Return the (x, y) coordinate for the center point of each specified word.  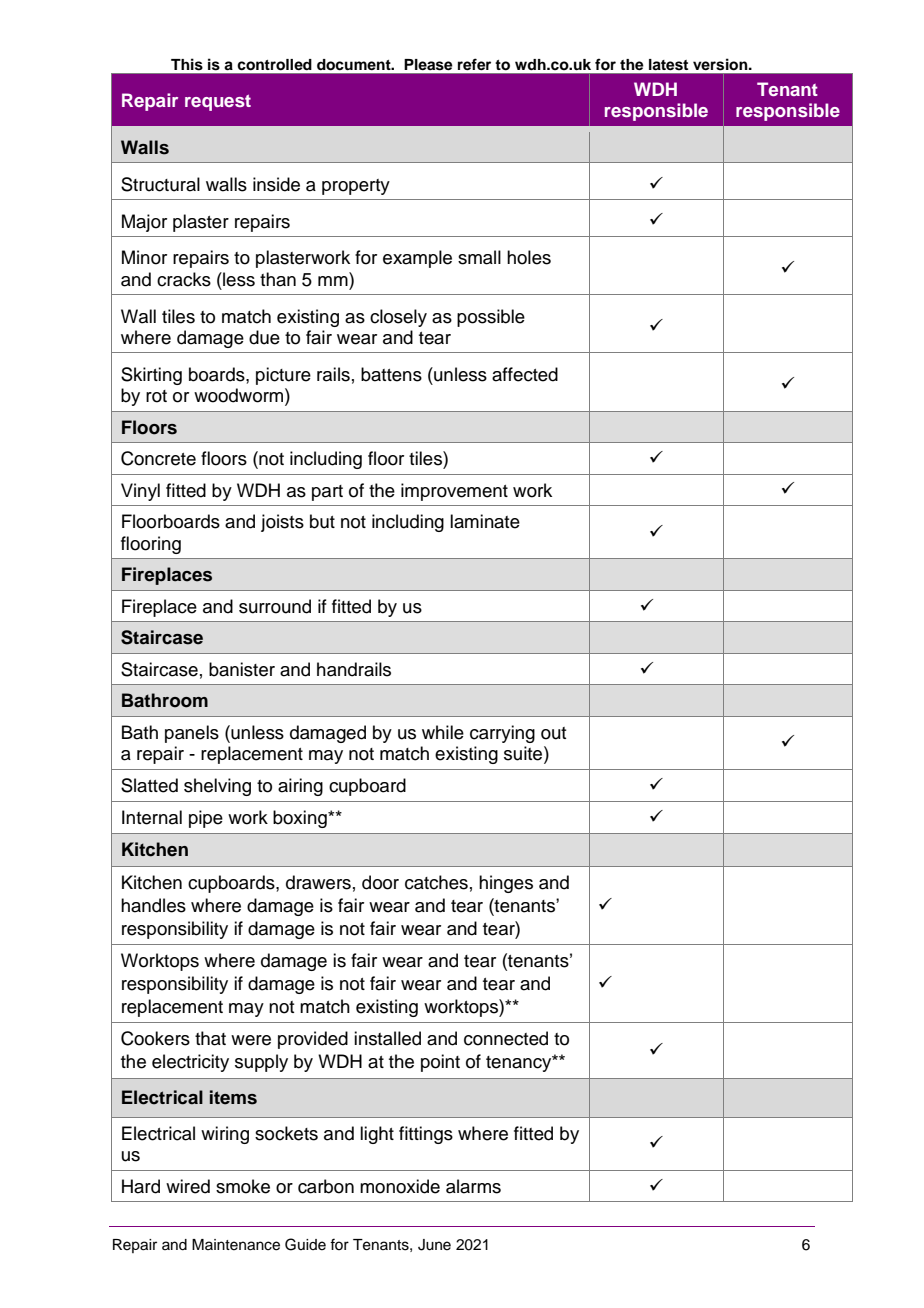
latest (668, 65)
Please (428, 65)
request (218, 103)
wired (188, 1186)
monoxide (400, 1186)
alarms (473, 1186)
